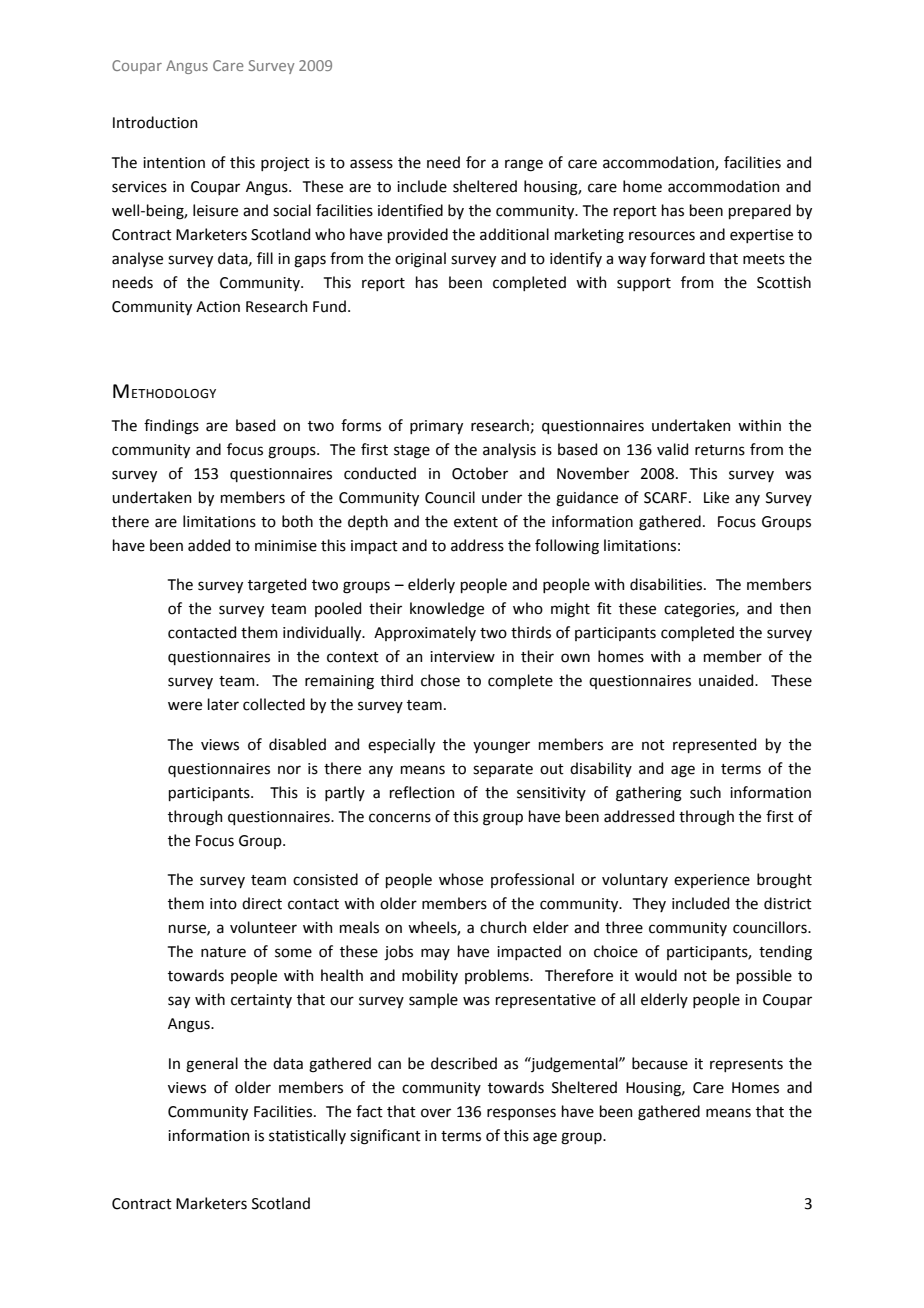  Describe the element at coordinates (712, 881) in the document. I see `experience` at that location.
